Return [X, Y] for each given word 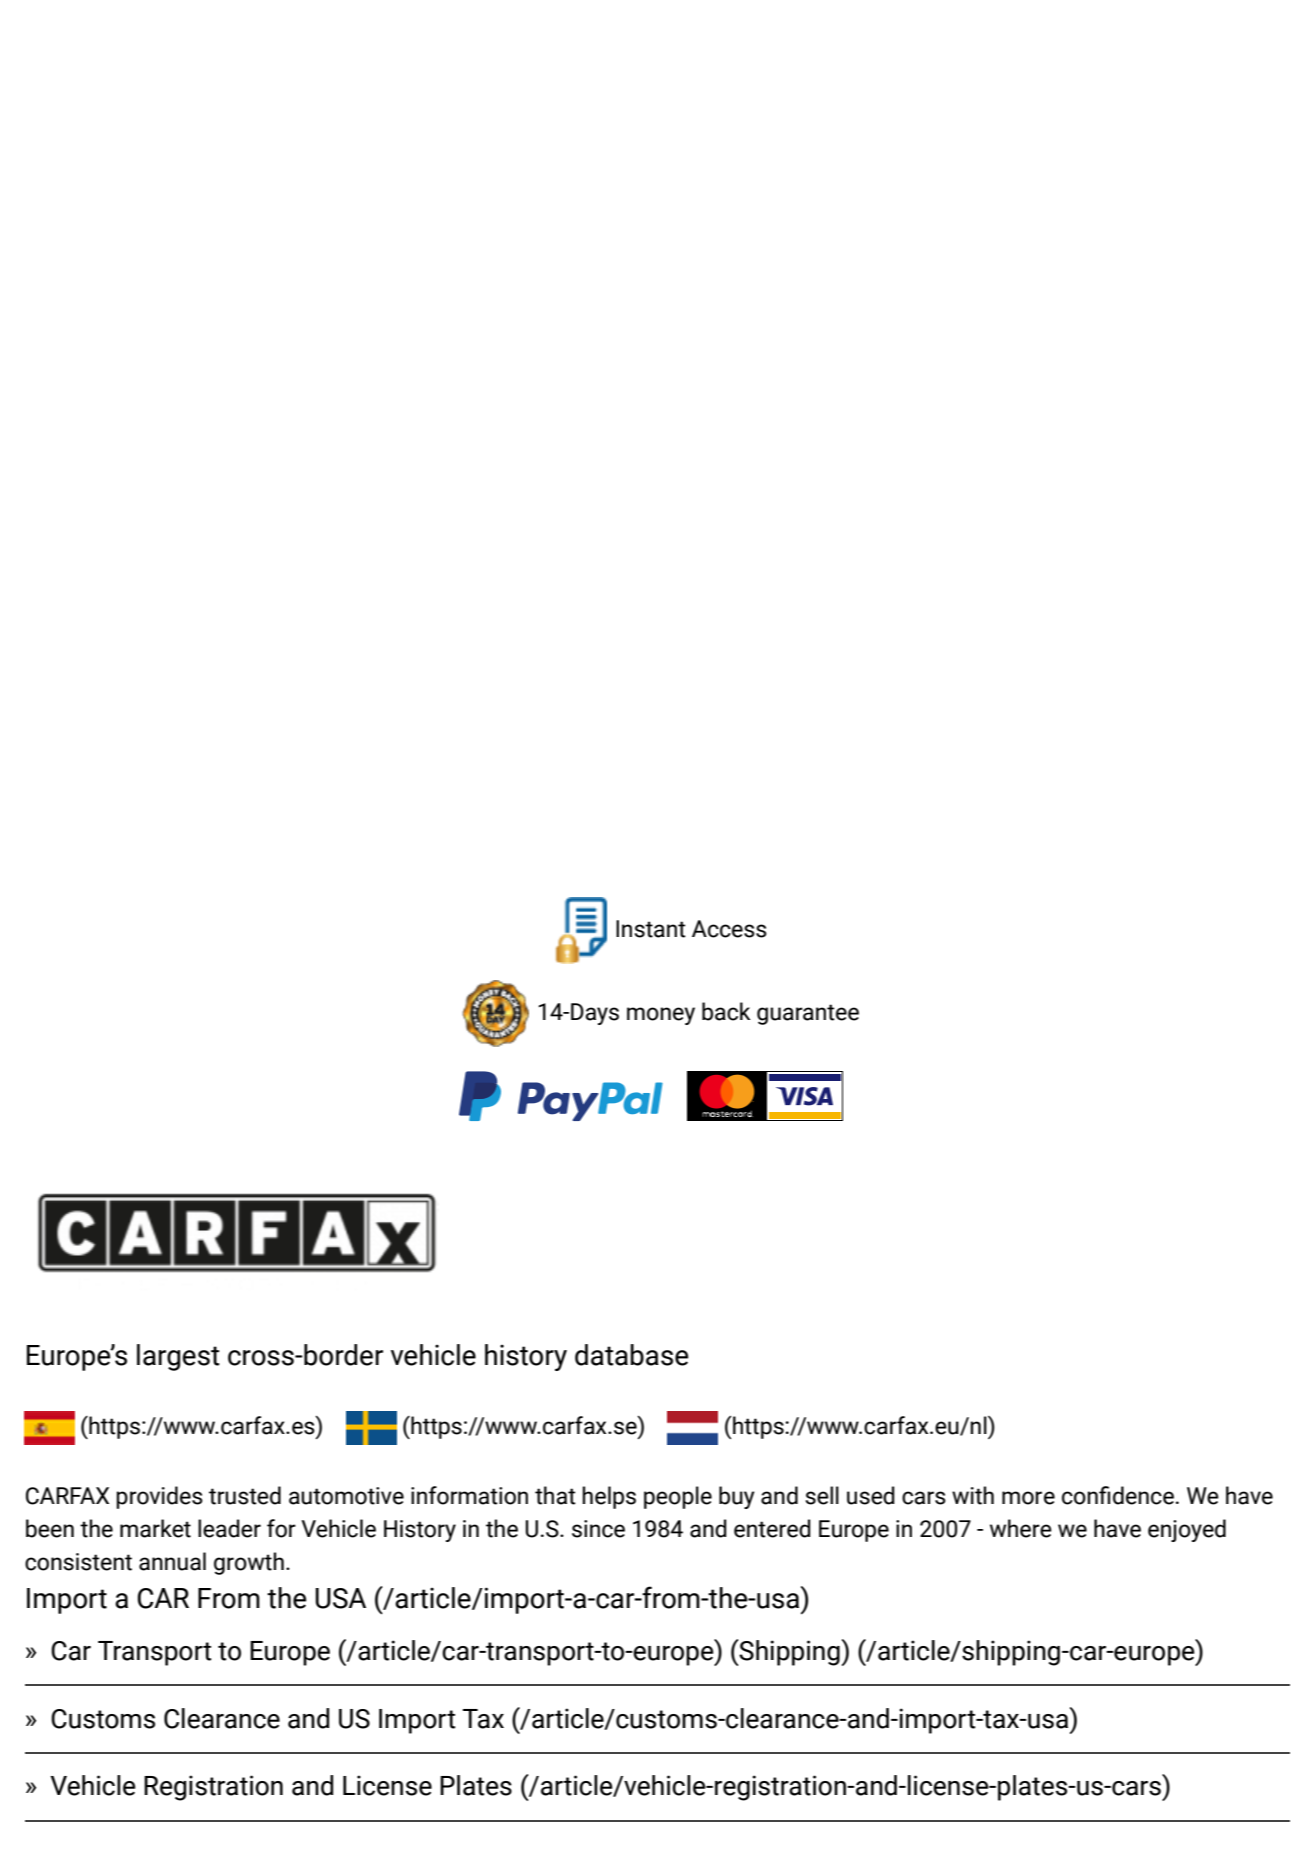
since [598, 1529]
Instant [651, 929]
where [1021, 1528]
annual [172, 1561]
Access [729, 929]
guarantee [808, 1014]
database [631, 1355]
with [973, 1495]
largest [178, 1357]
